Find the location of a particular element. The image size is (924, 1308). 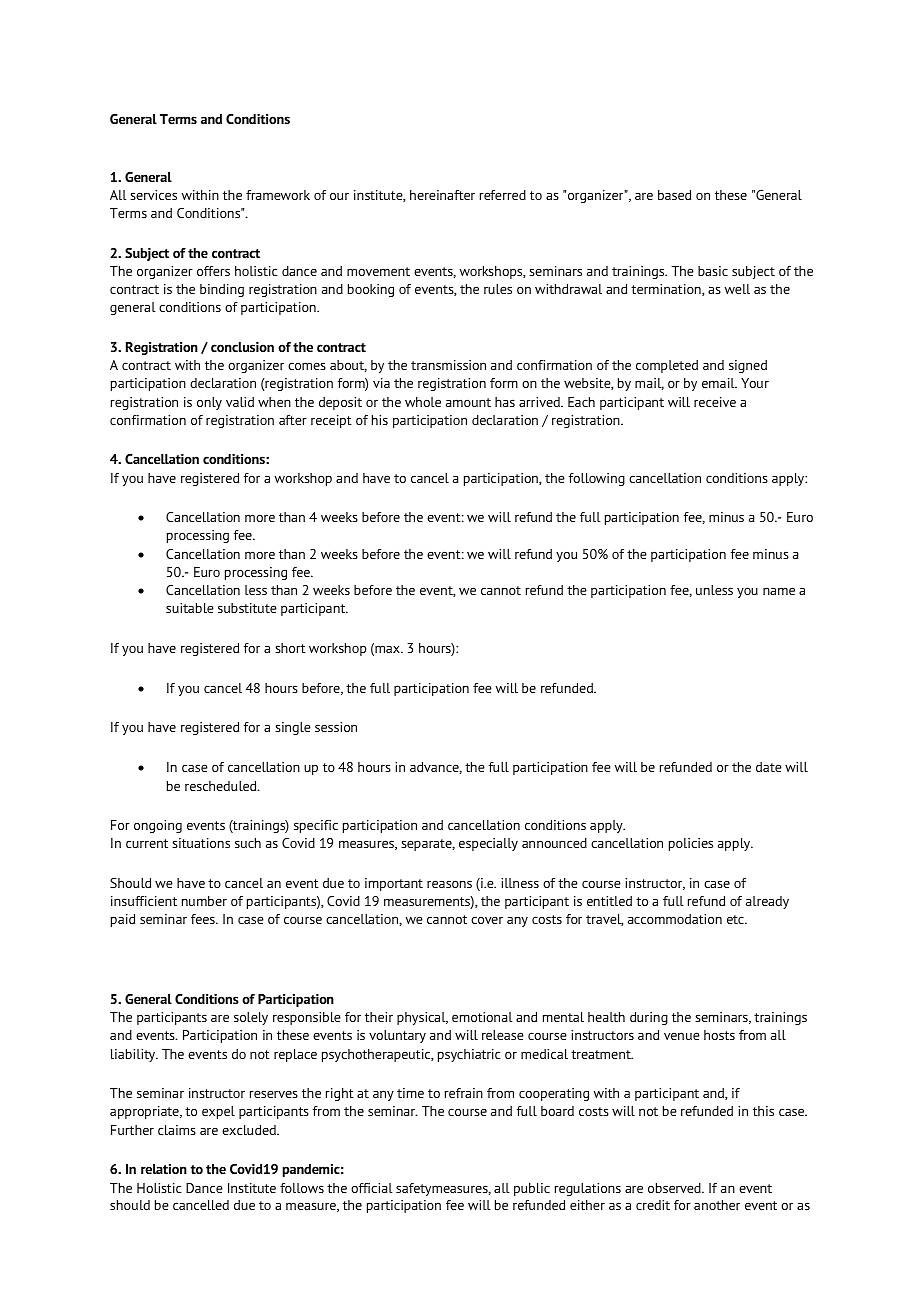

offers is located at coordinates (213, 271).
